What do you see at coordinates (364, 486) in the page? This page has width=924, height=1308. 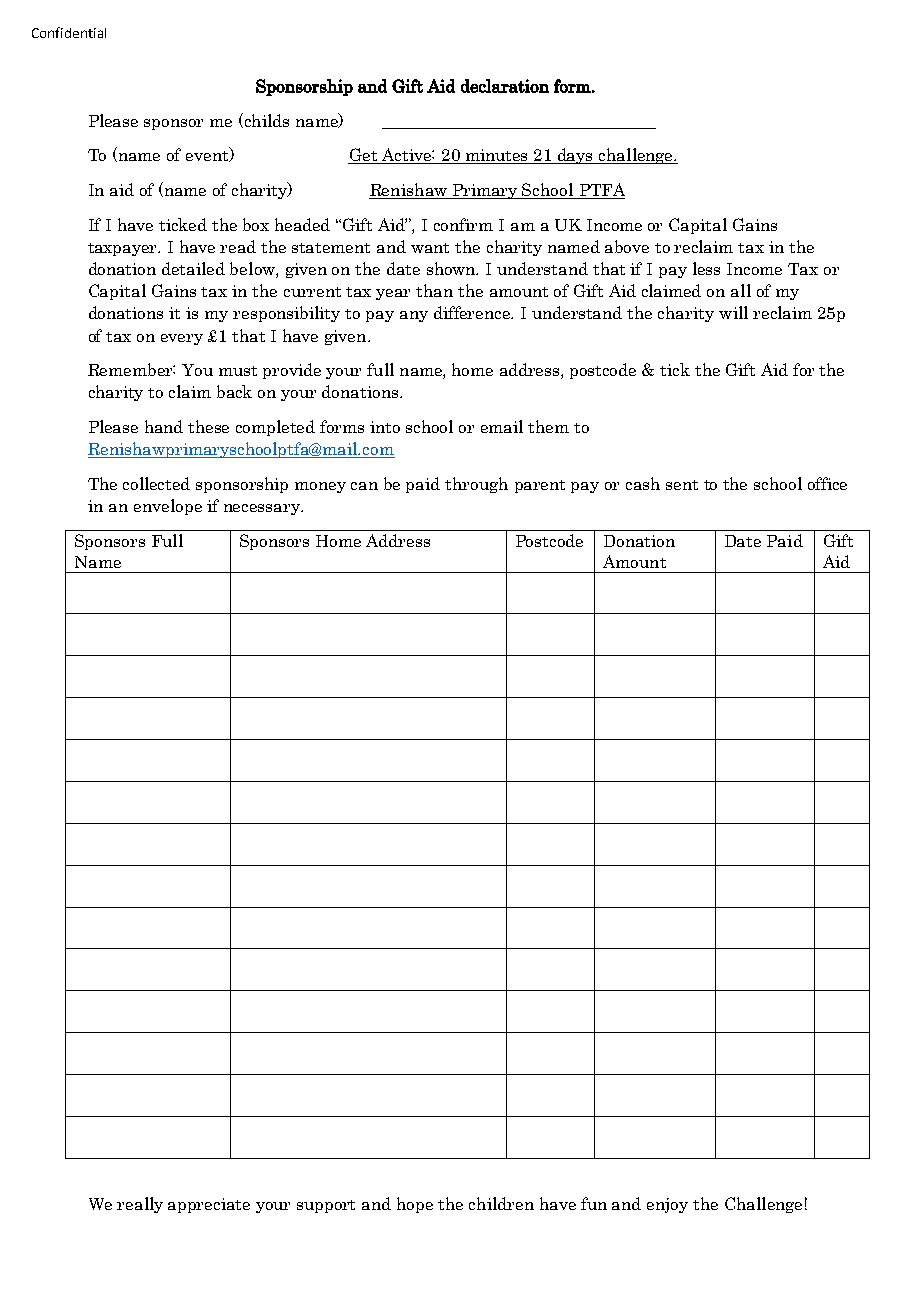 I see `can` at bounding box center [364, 486].
